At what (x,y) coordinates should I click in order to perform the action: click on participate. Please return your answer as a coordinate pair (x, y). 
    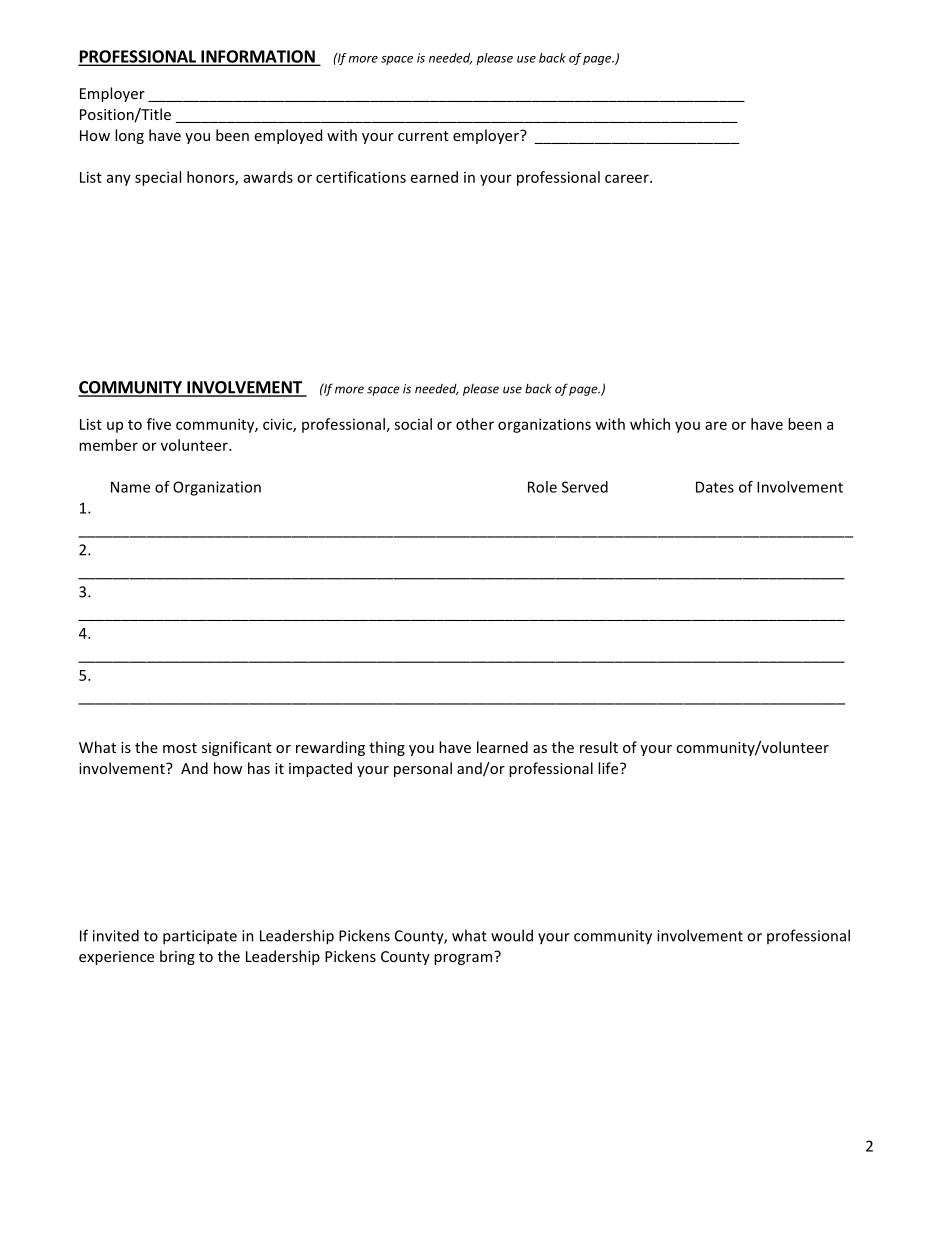
    Looking at the image, I should click on (200, 937).
